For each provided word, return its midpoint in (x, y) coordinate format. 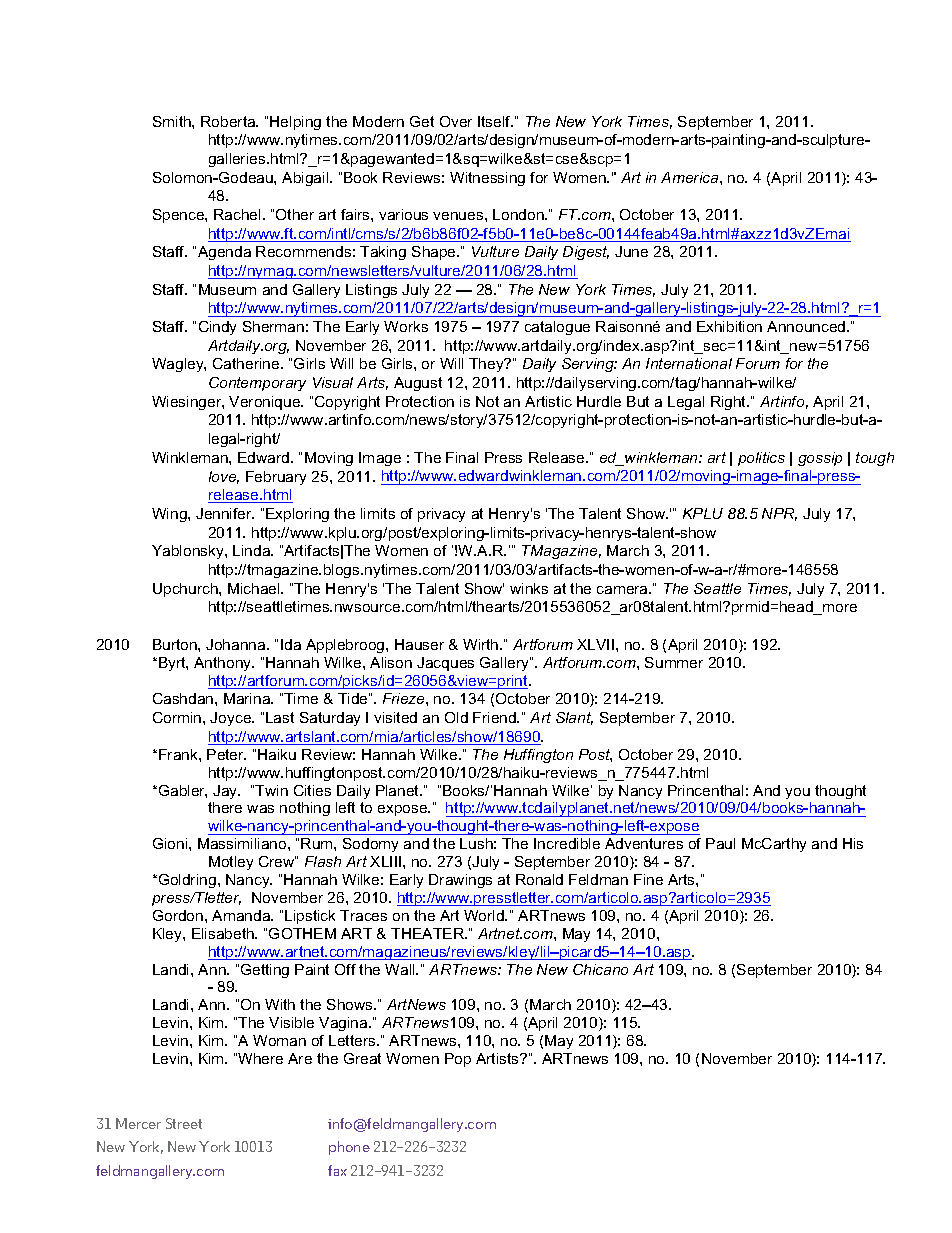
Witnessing (487, 179)
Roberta (229, 121)
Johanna (237, 644)
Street (184, 1123)
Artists (498, 1058)
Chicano (600, 969)
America (691, 177)
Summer (674, 662)
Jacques (445, 664)
